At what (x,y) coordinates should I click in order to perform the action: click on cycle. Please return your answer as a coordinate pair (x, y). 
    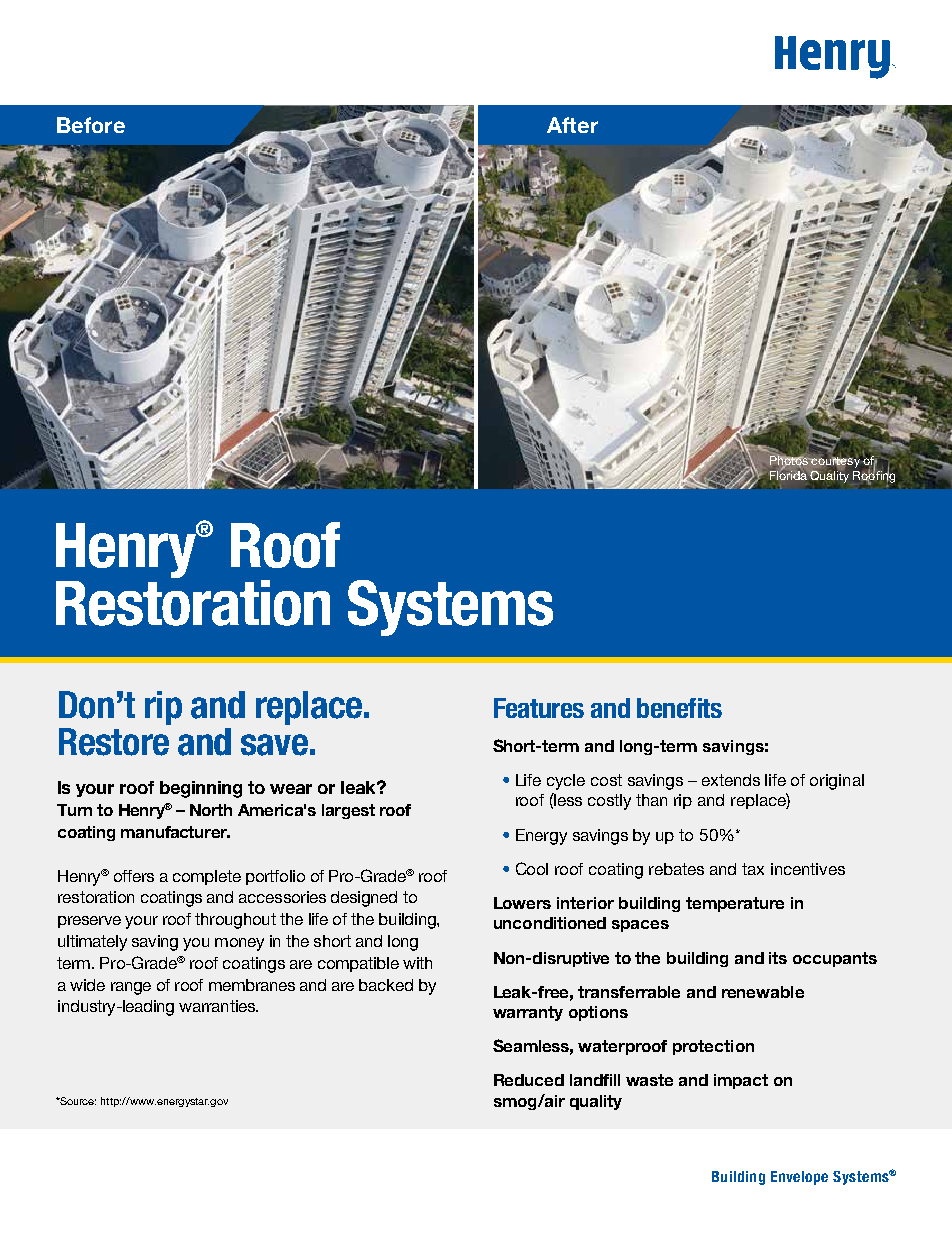
    Looking at the image, I should click on (566, 782).
